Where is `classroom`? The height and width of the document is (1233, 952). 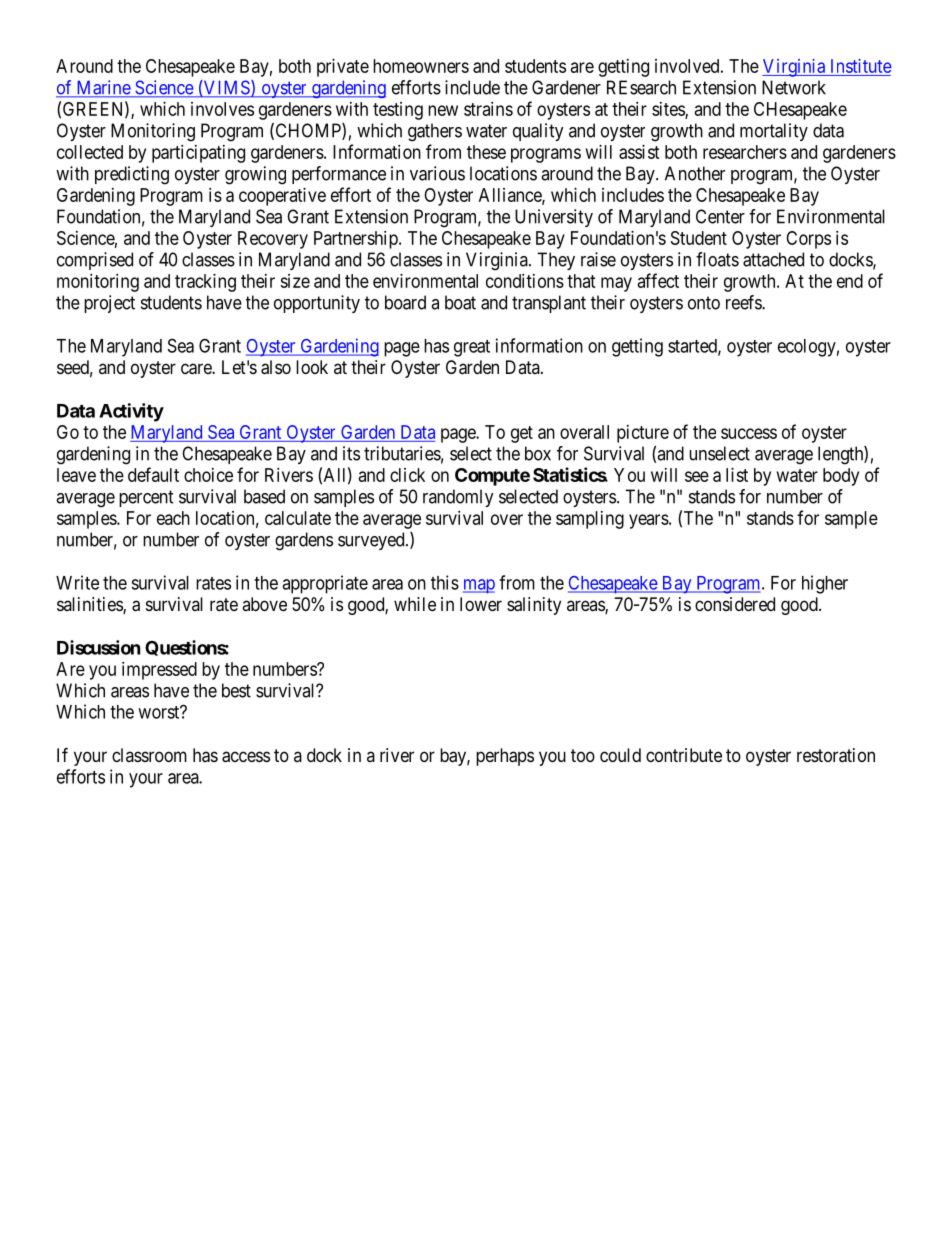
classroom is located at coordinates (149, 755).
